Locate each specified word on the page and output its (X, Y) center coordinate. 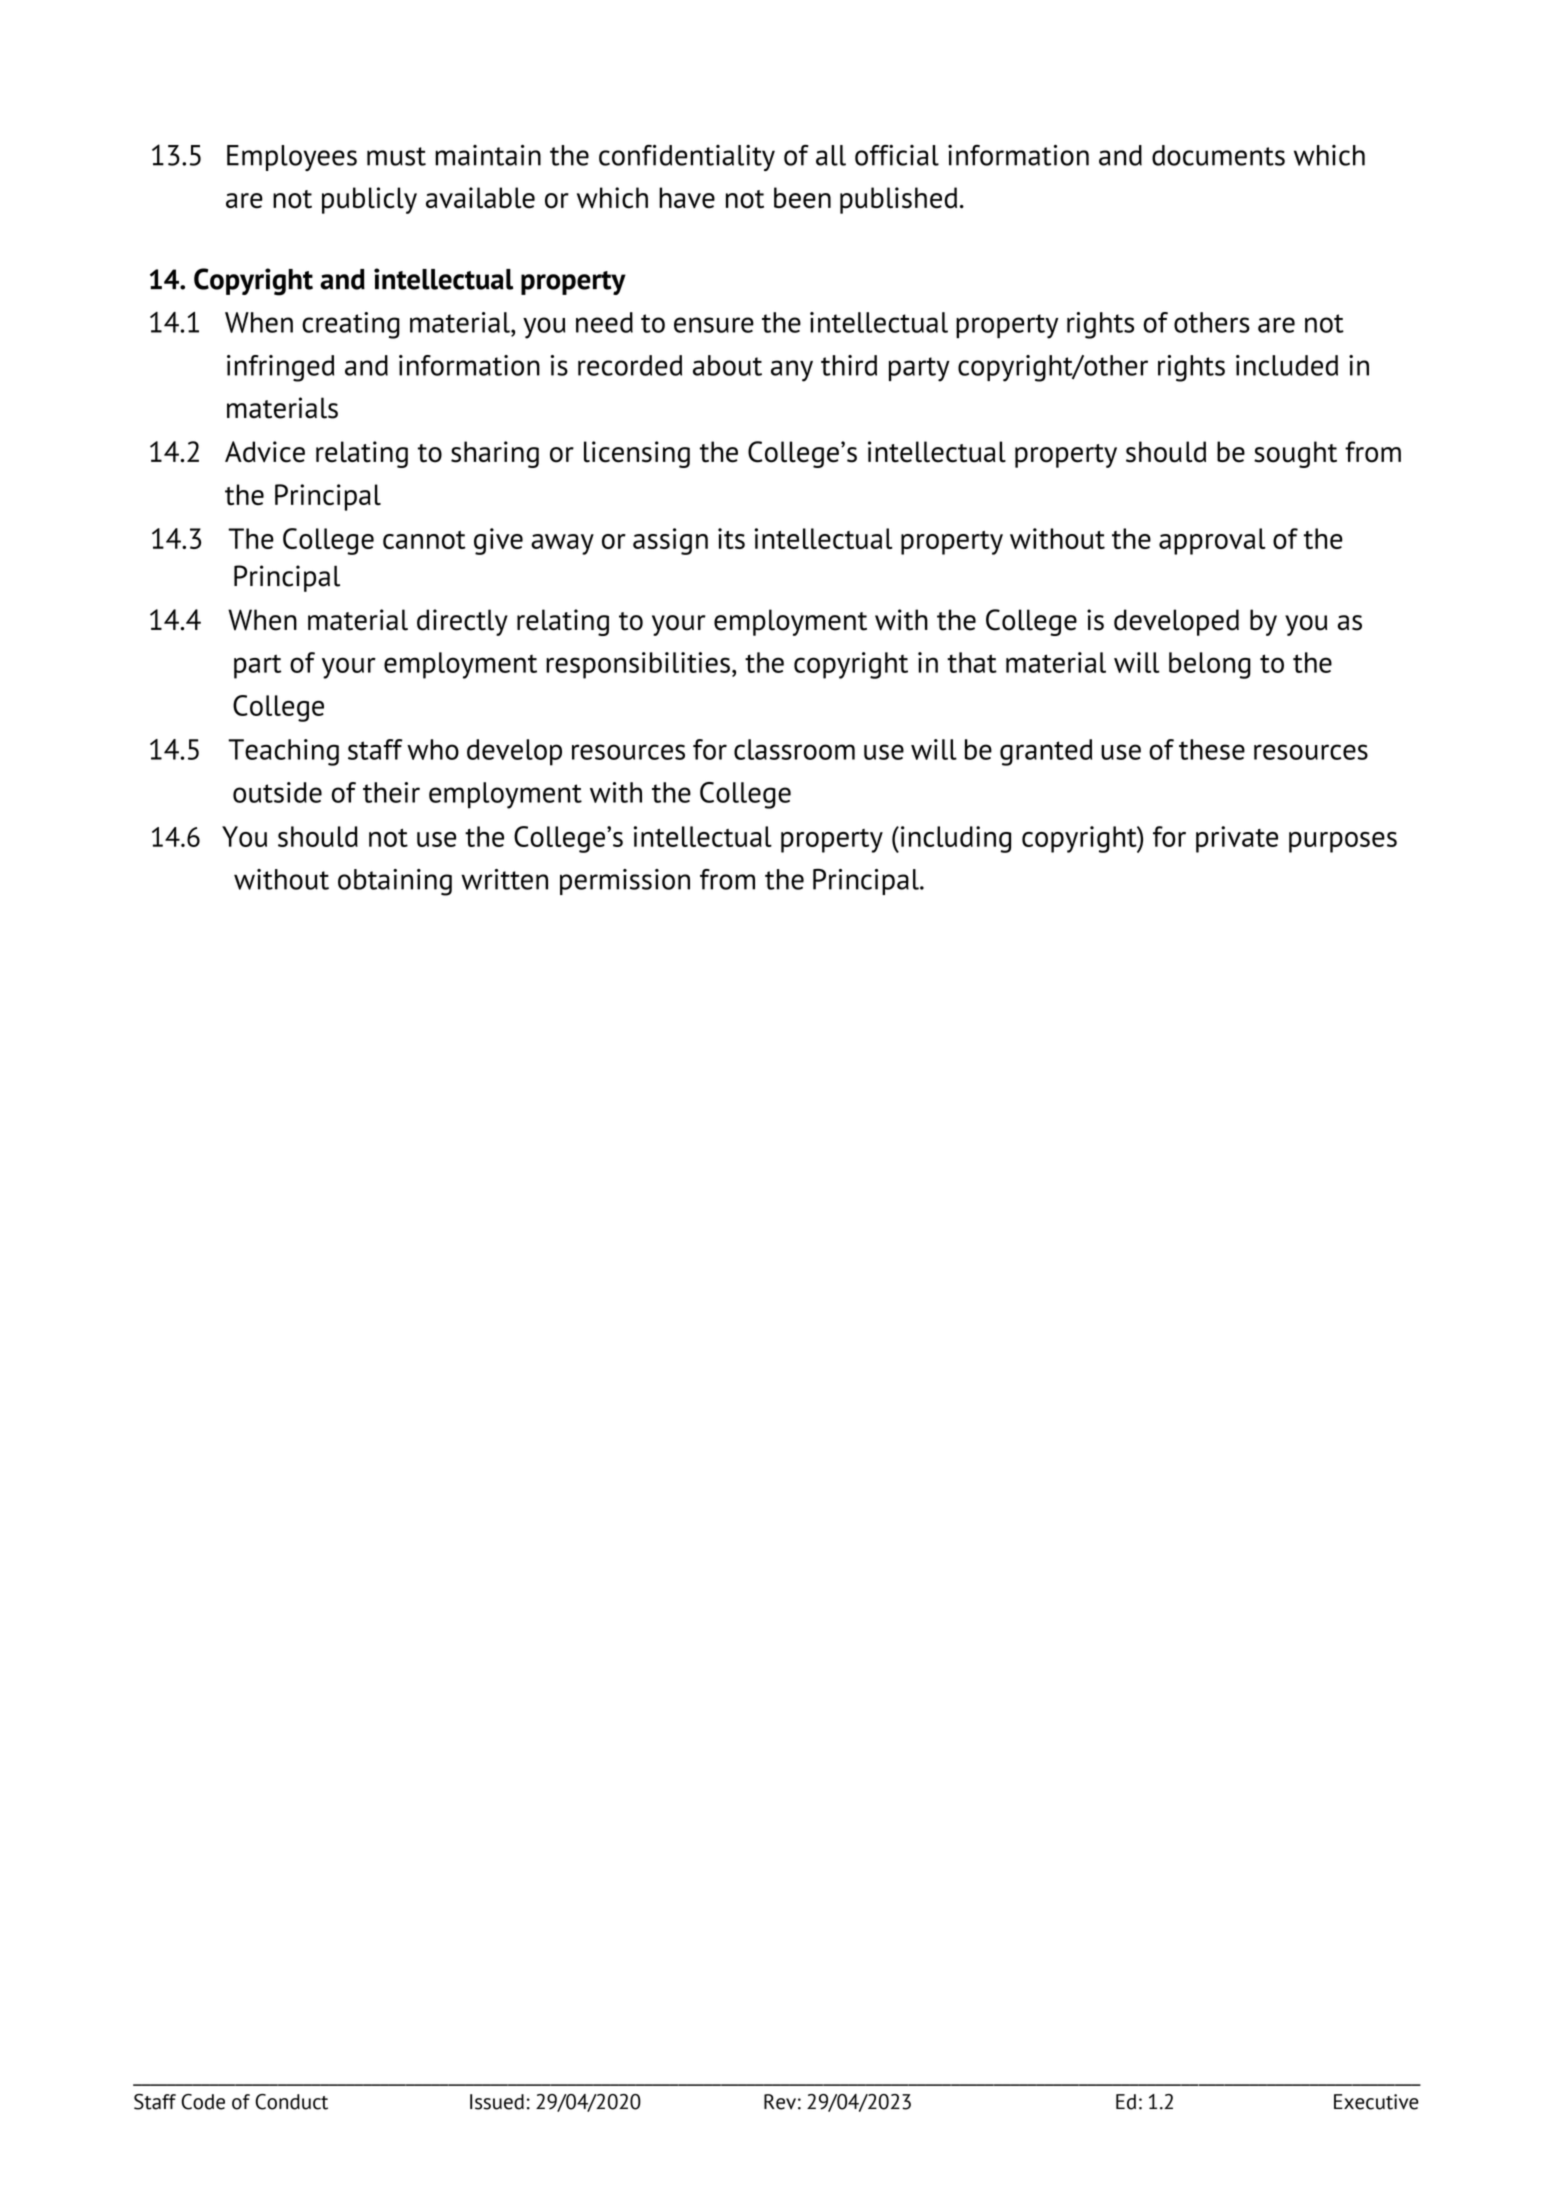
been (802, 198)
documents (1218, 155)
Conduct (291, 2102)
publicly (369, 200)
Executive (1376, 2102)
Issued (497, 2102)
